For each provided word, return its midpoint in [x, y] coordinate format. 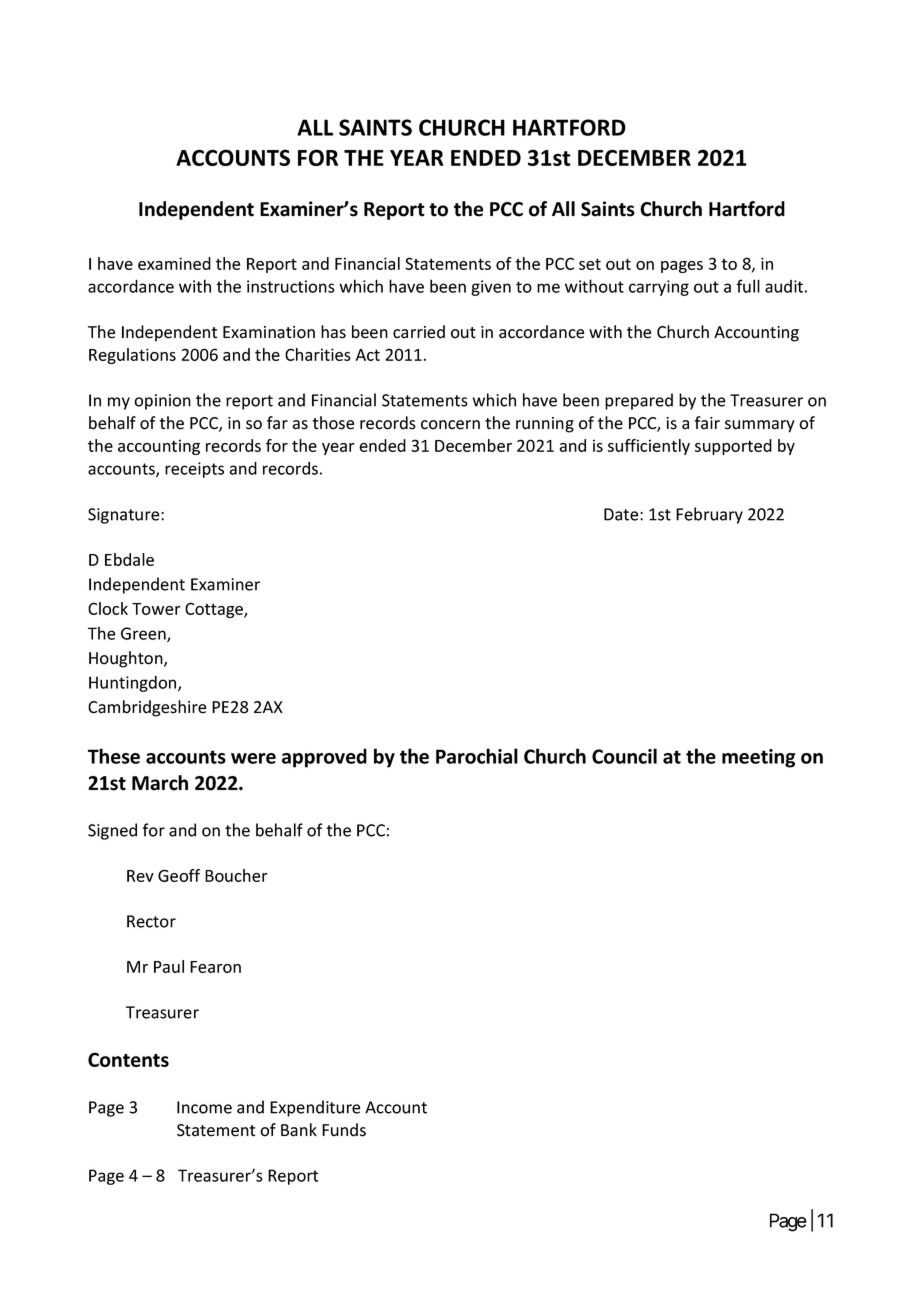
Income [204, 1107]
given [491, 288]
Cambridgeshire [147, 708]
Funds [344, 1130]
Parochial [477, 756]
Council [624, 756]
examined [174, 263]
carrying [659, 288]
